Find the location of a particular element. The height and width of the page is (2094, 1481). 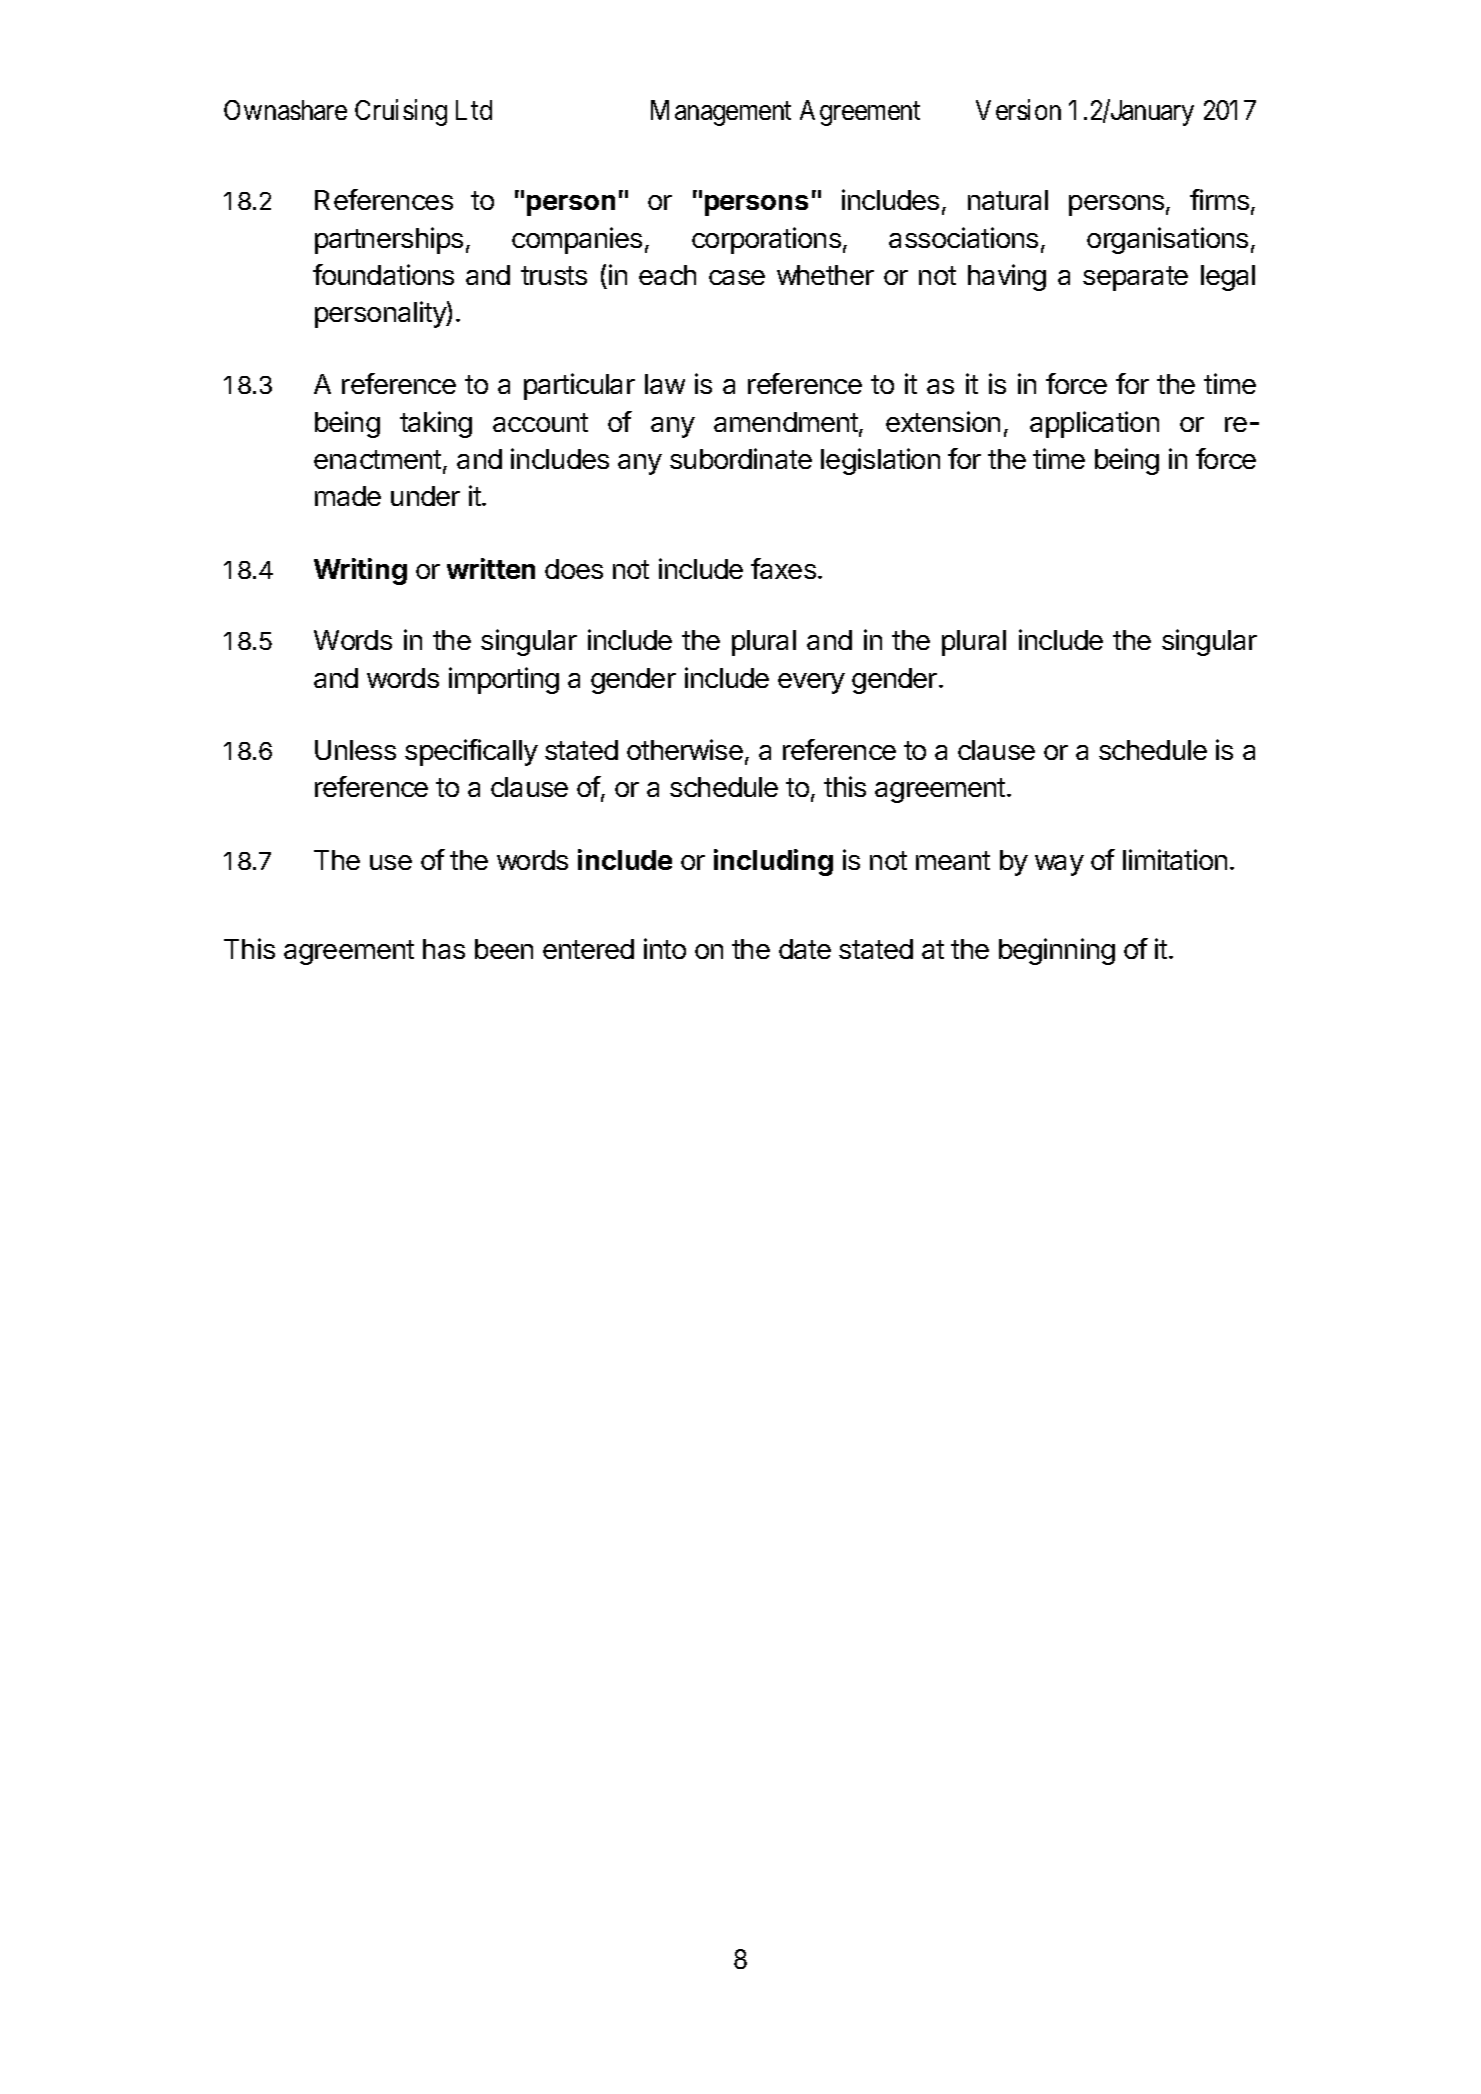

Version is located at coordinates (1018, 110).
